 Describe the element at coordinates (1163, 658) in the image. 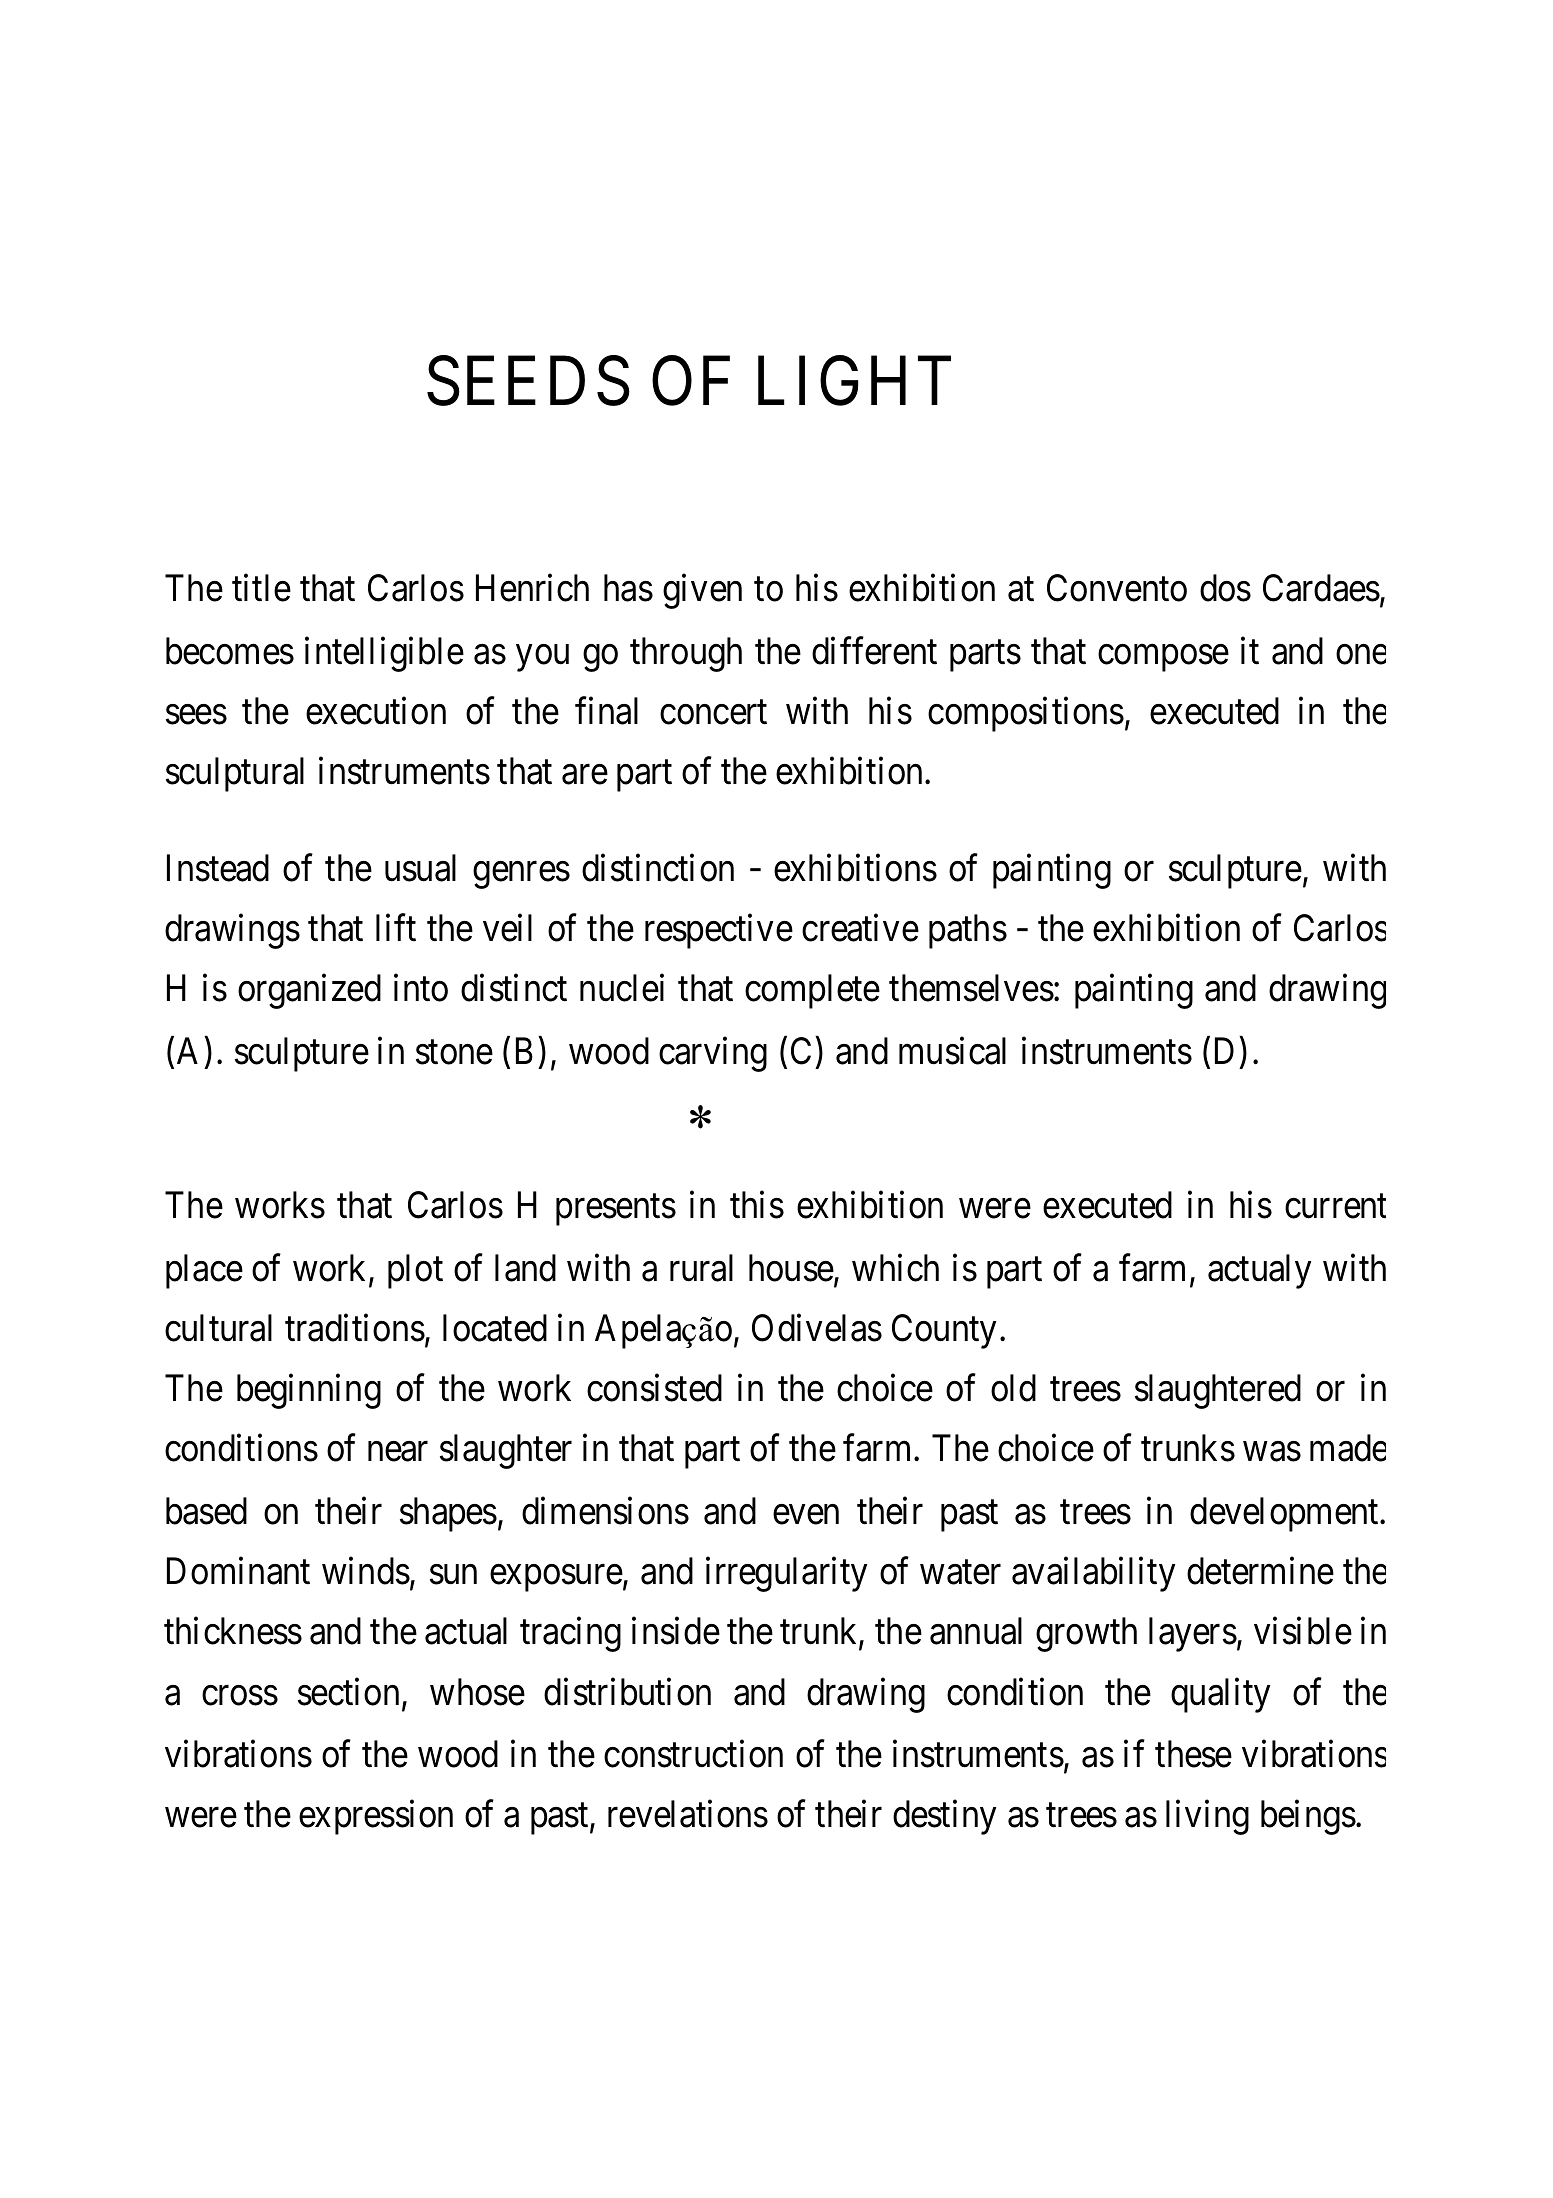

I see `compose` at that location.
